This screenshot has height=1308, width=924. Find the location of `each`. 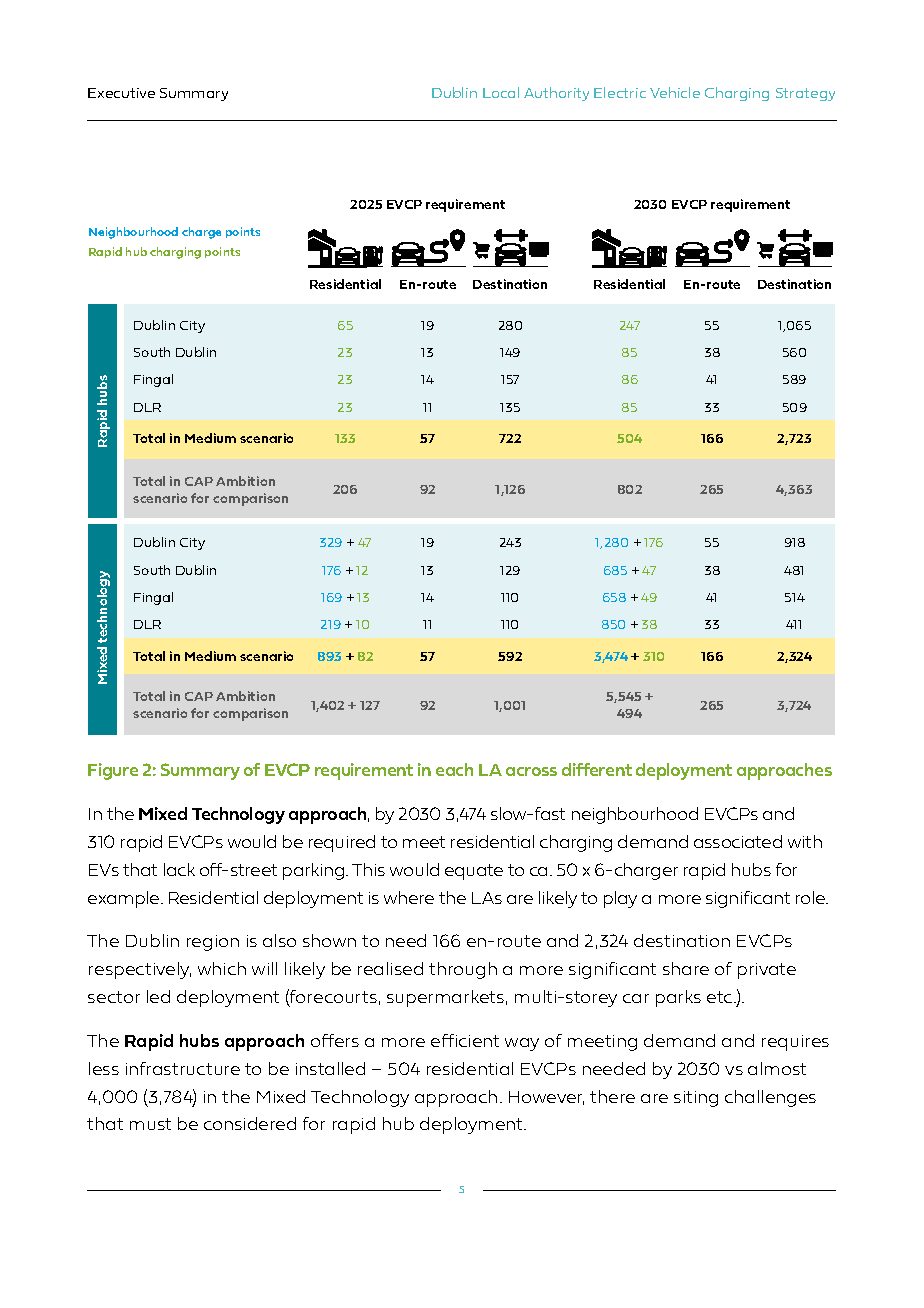

each is located at coordinates (454, 769).
